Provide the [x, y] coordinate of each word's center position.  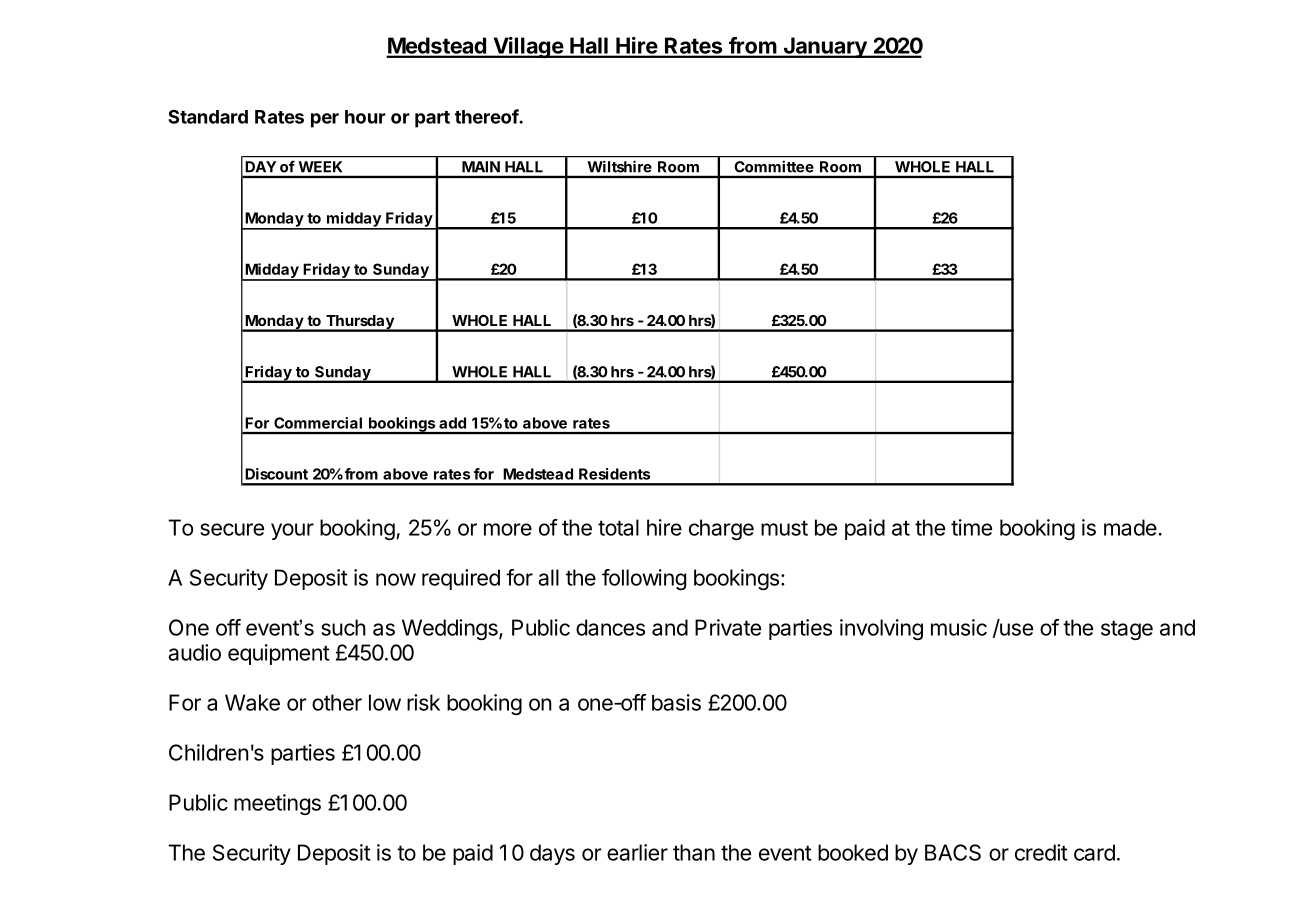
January [825, 47]
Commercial [318, 423]
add [452, 423]
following [644, 579]
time [971, 527]
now [396, 579]
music [959, 627]
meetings [277, 804]
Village [528, 47]
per [325, 120]
